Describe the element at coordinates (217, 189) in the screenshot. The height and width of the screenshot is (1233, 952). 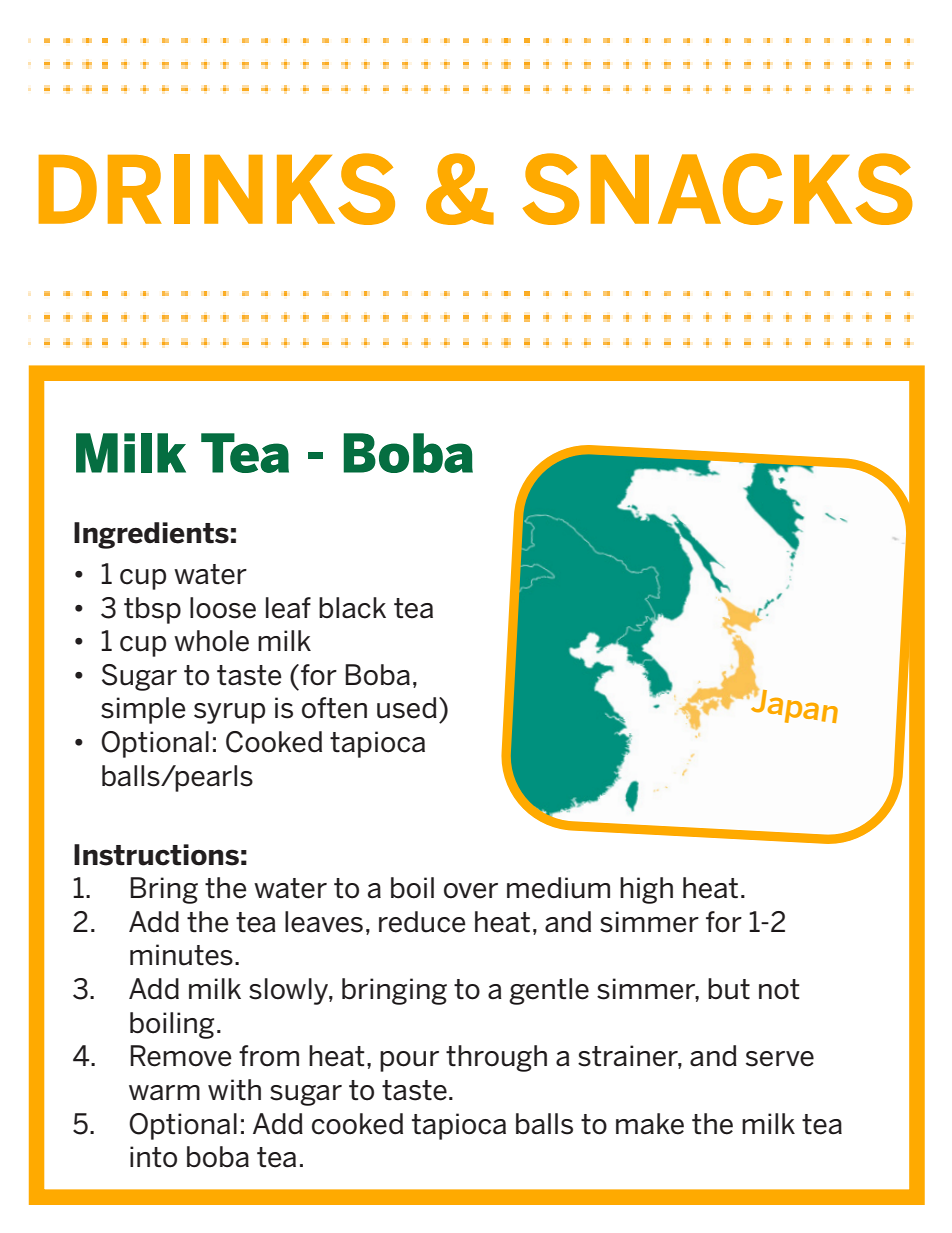
I see `DRINKS` at that location.
